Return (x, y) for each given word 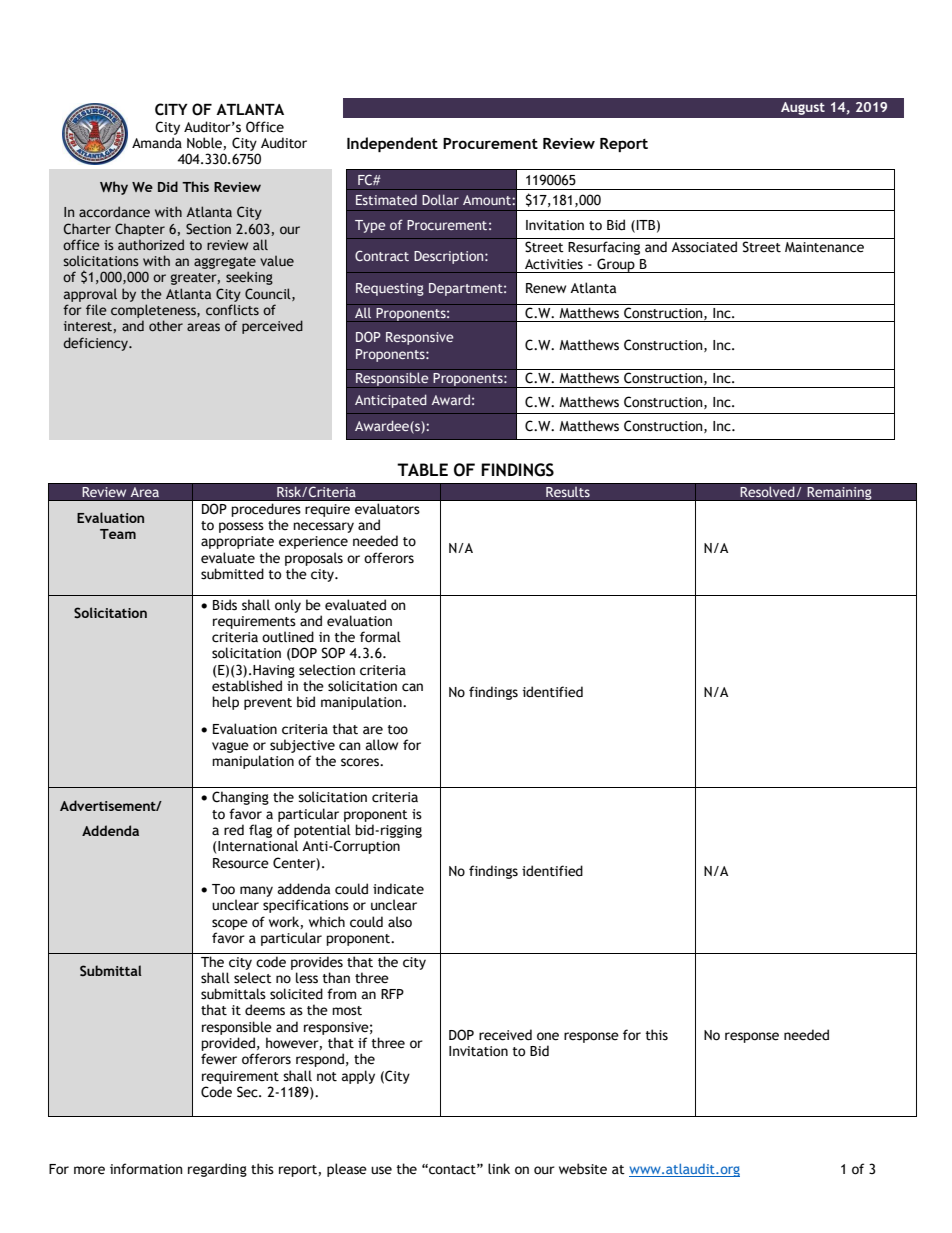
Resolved (768, 492)
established (247, 686)
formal (380, 637)
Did (168, 186)
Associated (704, 247)
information (146, 1169)
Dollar (440, 199)
